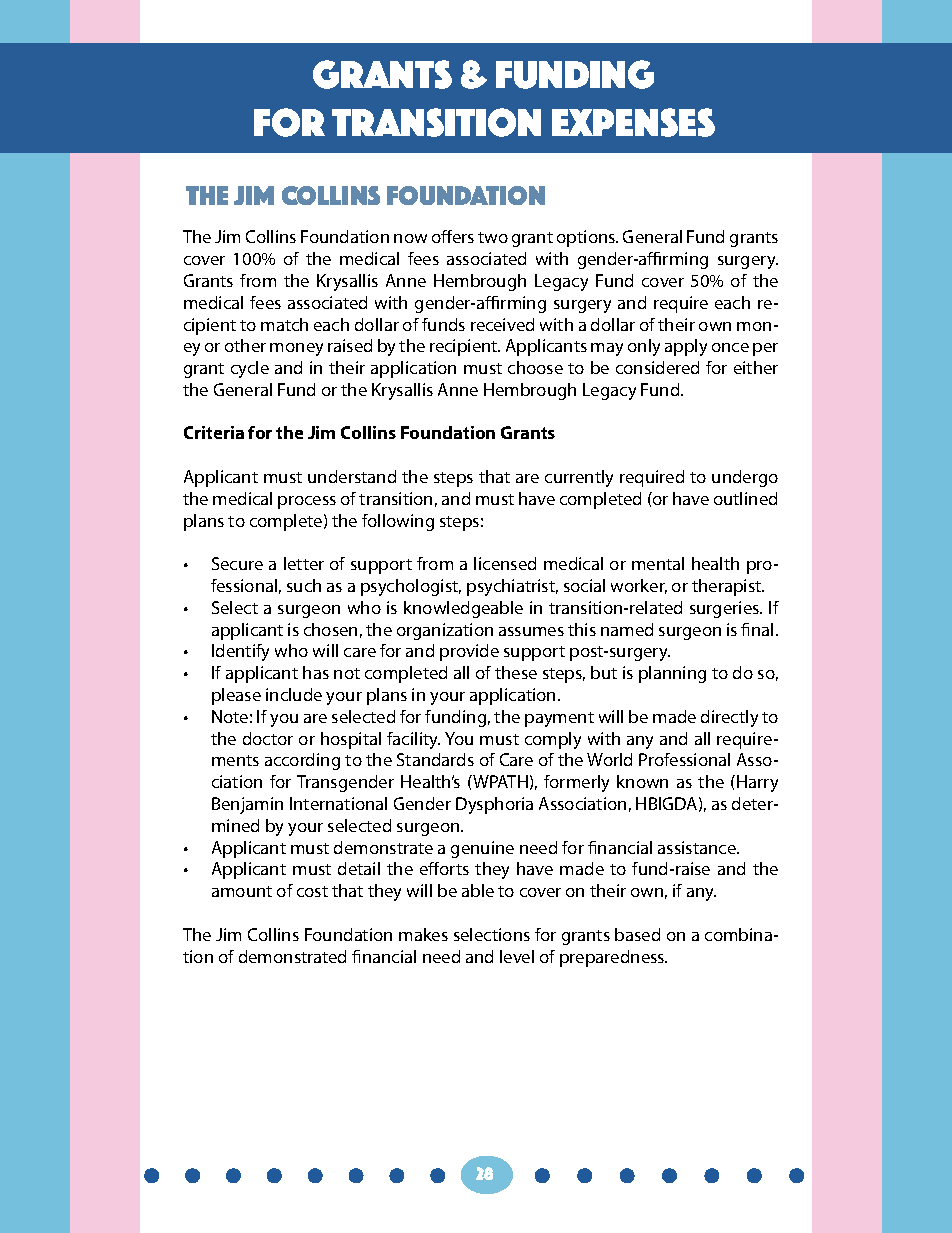  I want to click on licensed, so click(505, 563).
